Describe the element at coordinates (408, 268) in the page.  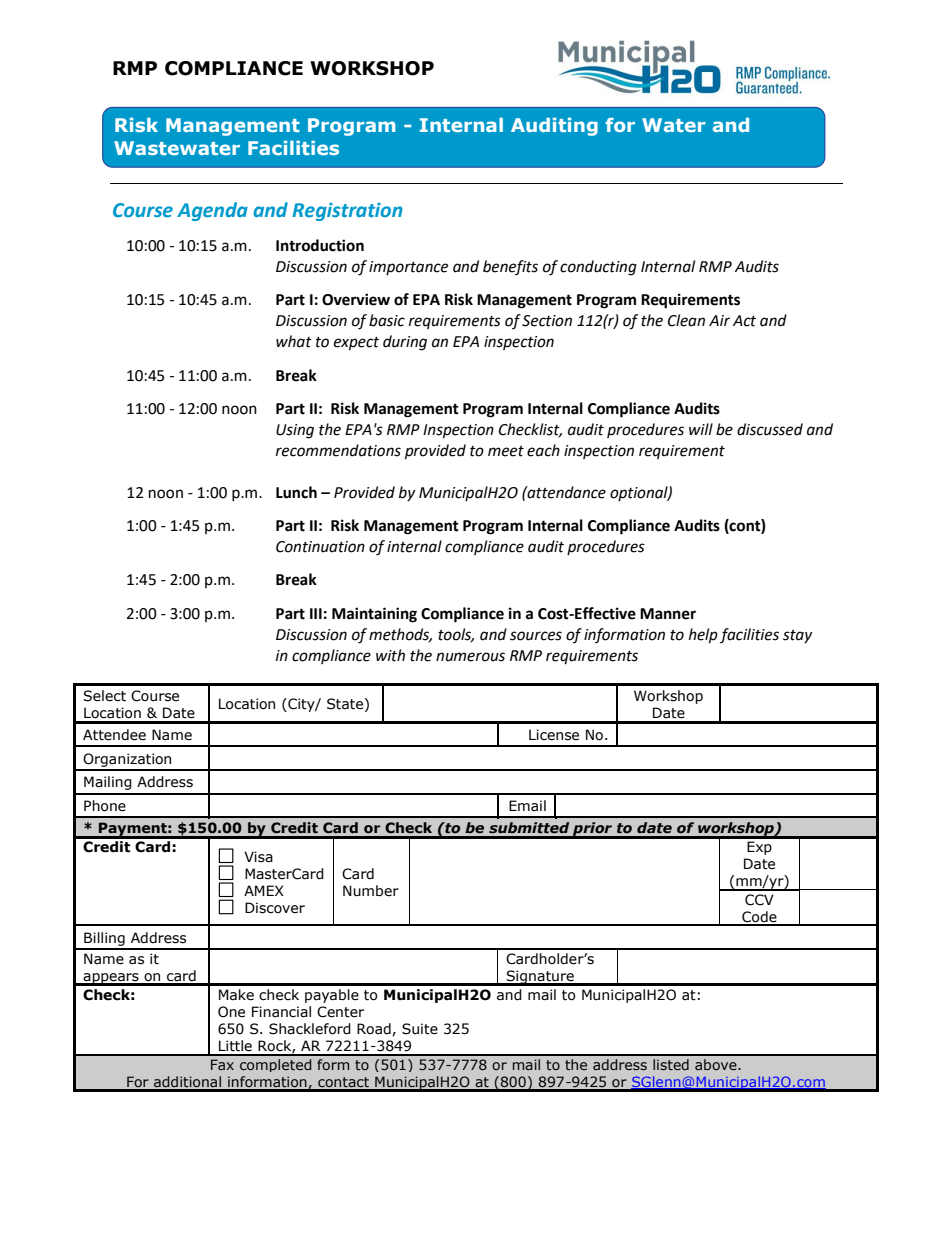
I see `importance` at that location.
